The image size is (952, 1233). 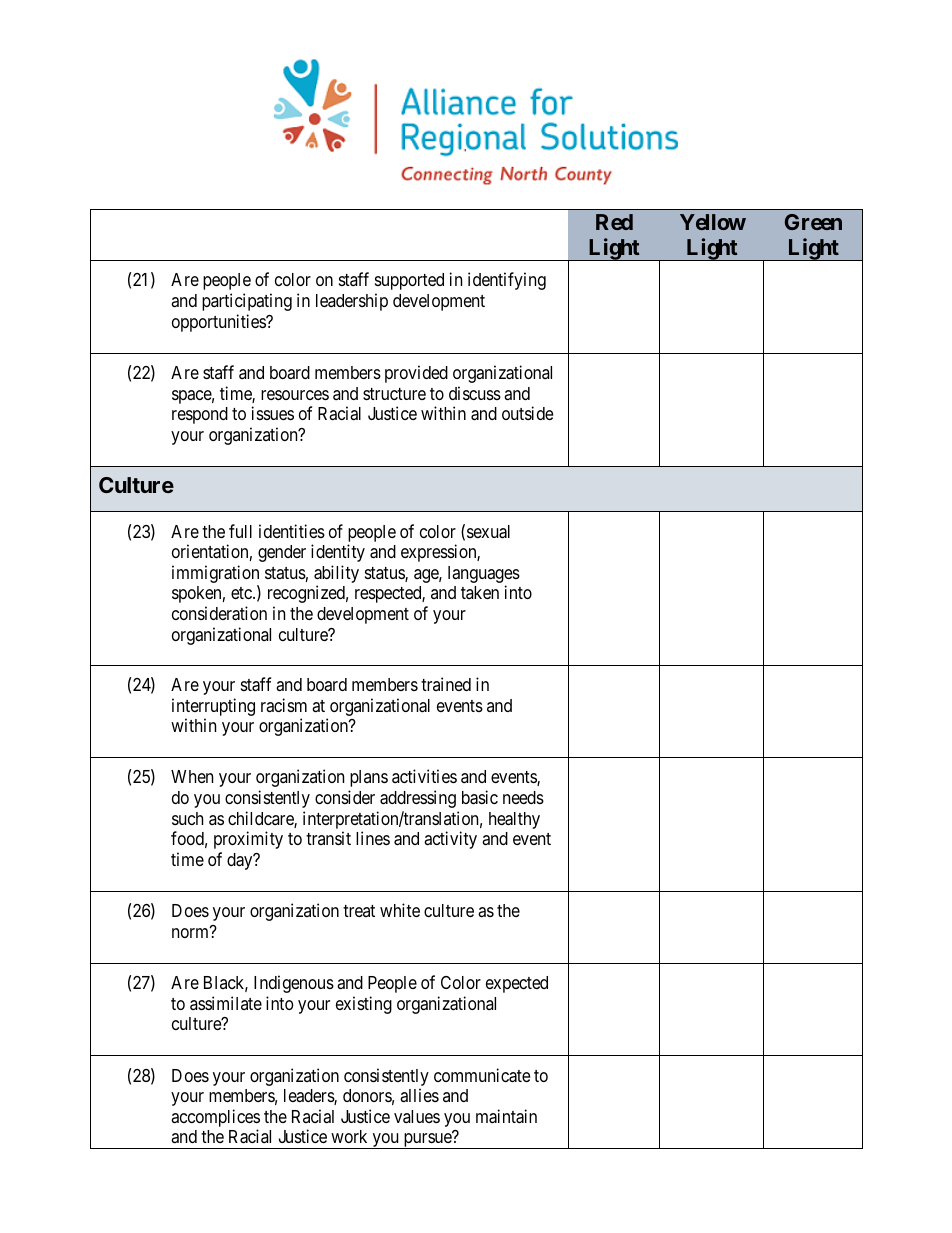 What do you see at coordinates (523, 797) in the document?
I see `needs` at bounding box center [523, 797].
